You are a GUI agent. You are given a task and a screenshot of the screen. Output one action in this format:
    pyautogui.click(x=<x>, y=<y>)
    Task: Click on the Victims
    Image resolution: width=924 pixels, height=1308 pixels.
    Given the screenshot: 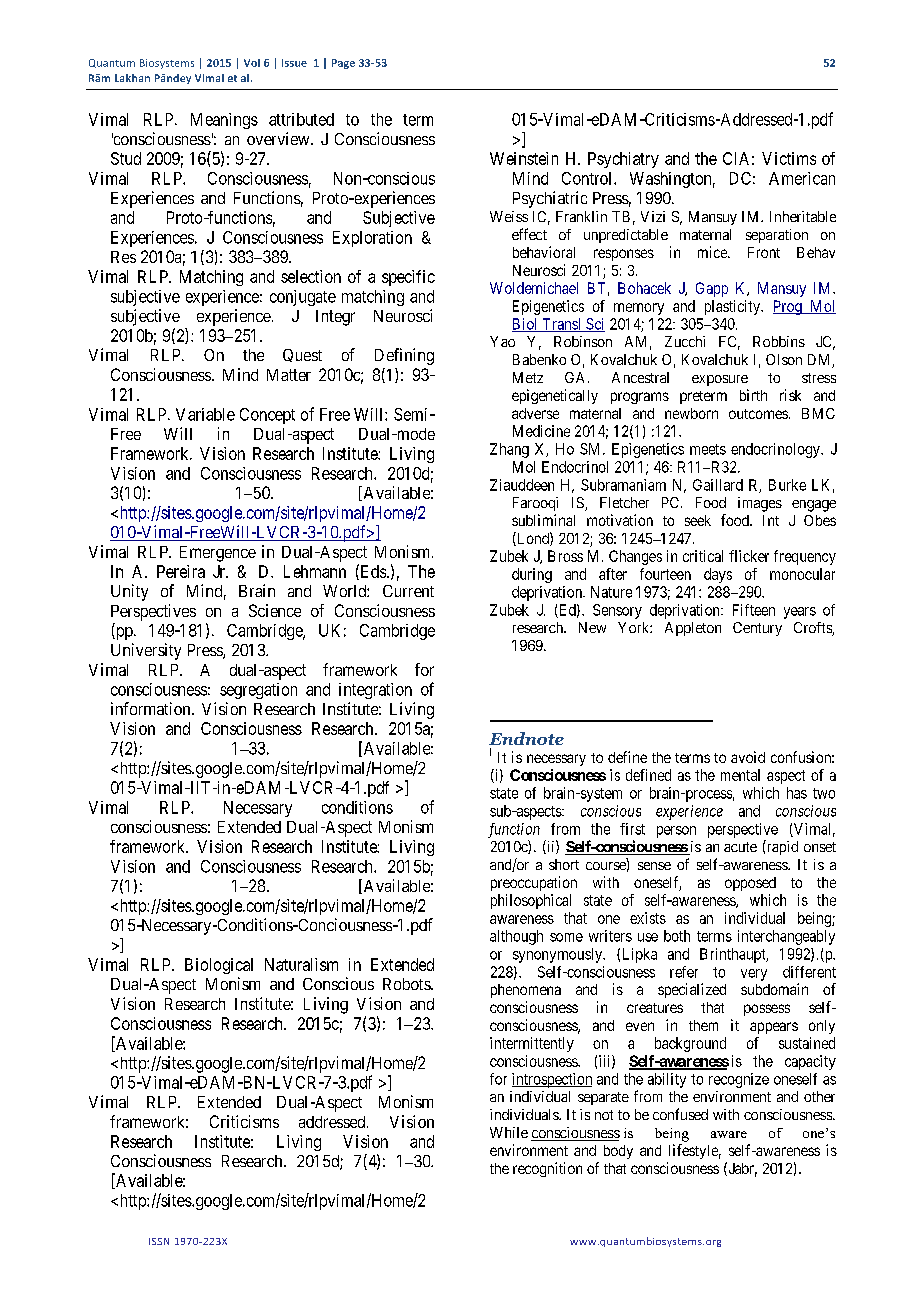 What is the action you would take?
    pyautogui.click(x=789, y=158)
